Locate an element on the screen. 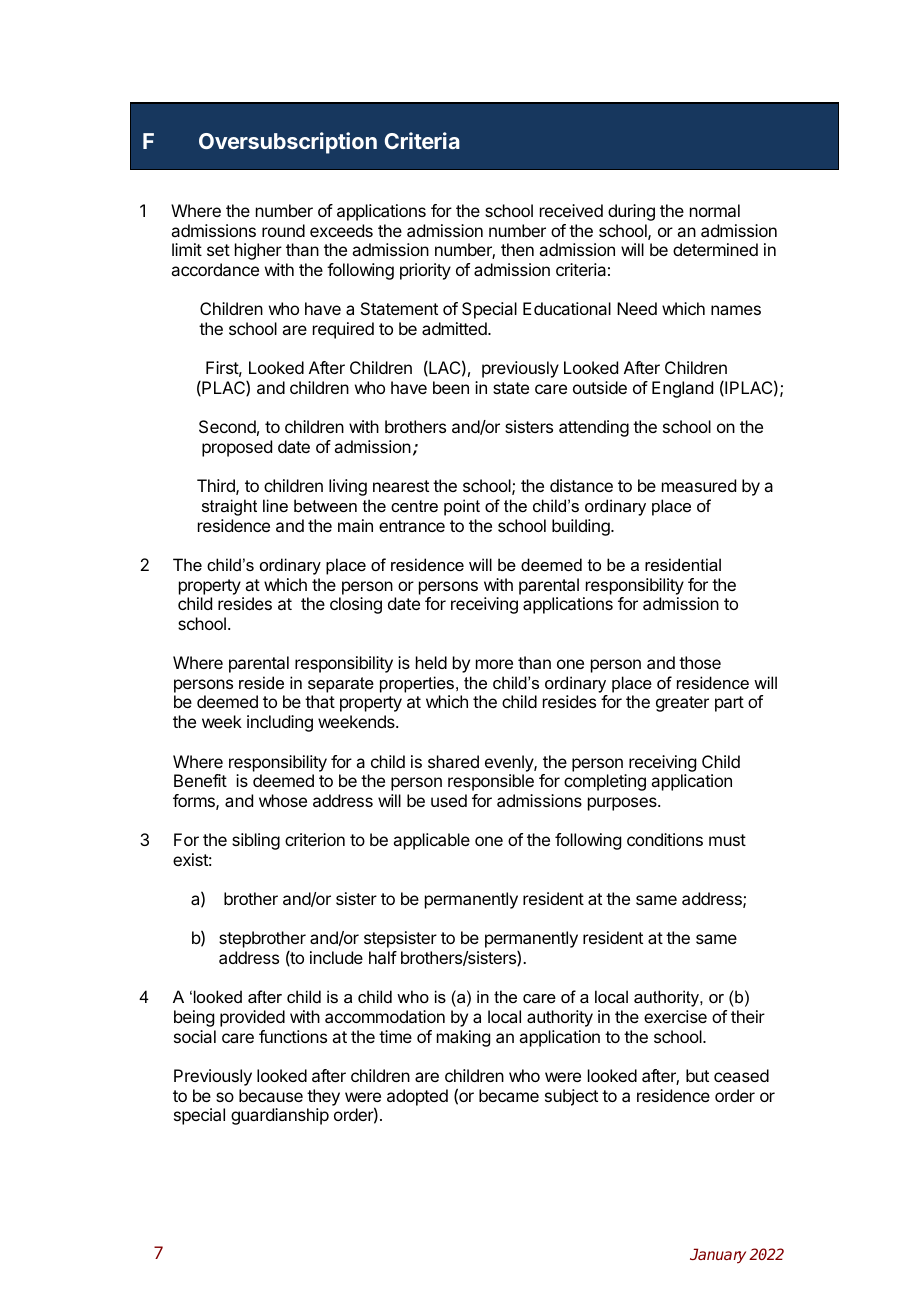 Image resolution: width=924 pixels, height=1308 pixels. became is located at coordinates (509, 1095).
